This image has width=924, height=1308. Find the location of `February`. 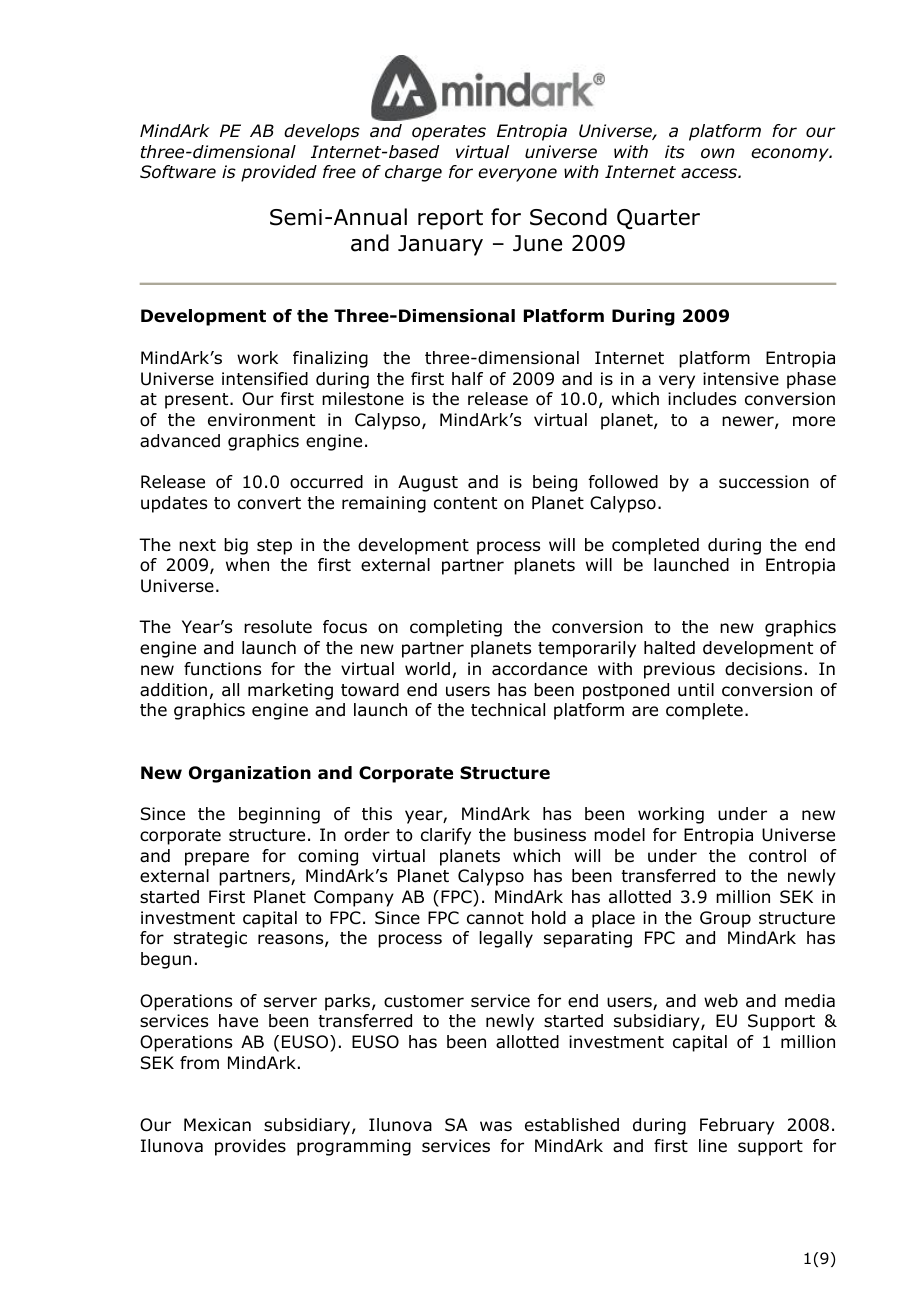

February is located at coordinates (737, 1126).
